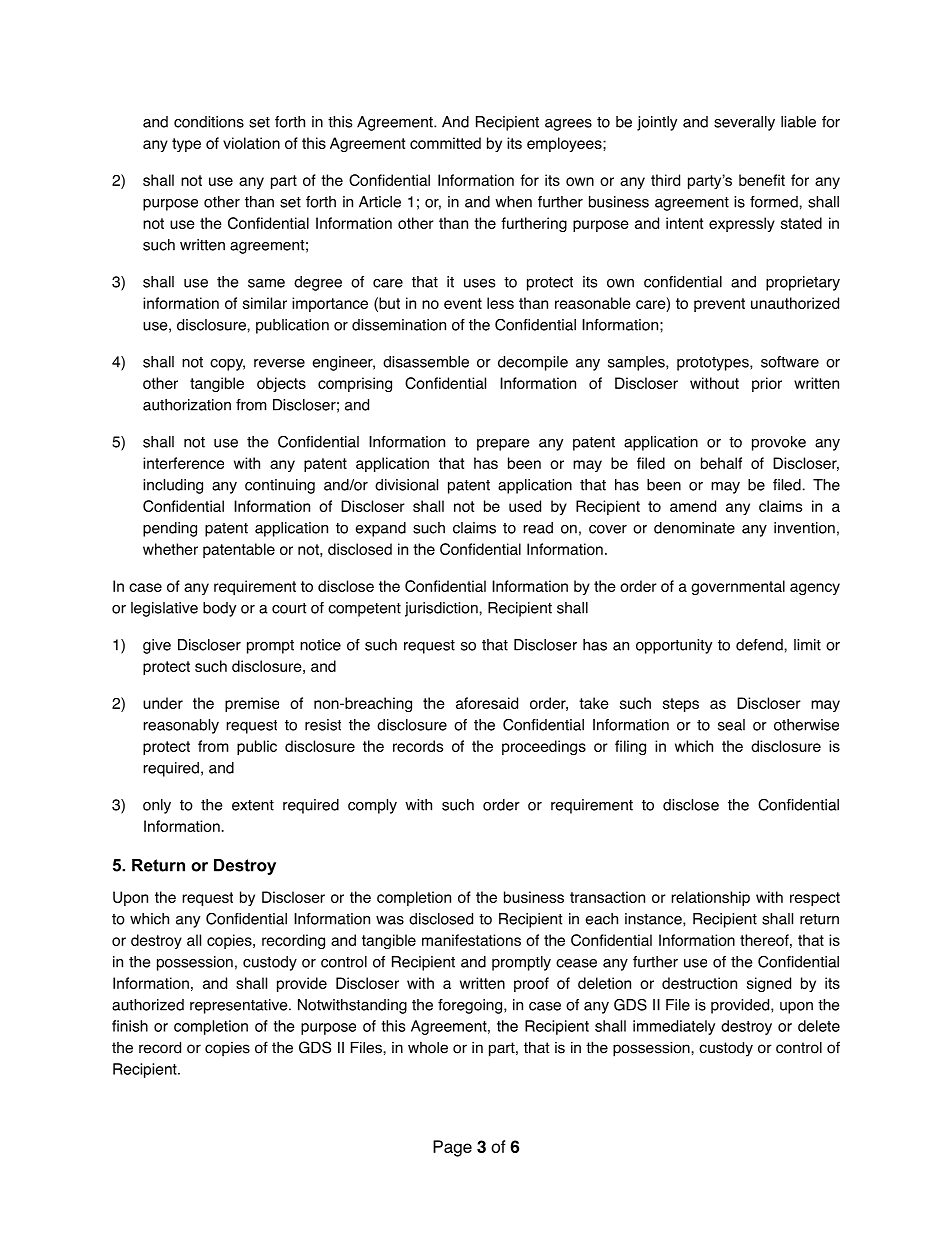 This screenshot has width=952, height=1233. What do you see at coordinates (251, 143) in the screenshot?
I see `violation` at bounding box center [251, 143].
